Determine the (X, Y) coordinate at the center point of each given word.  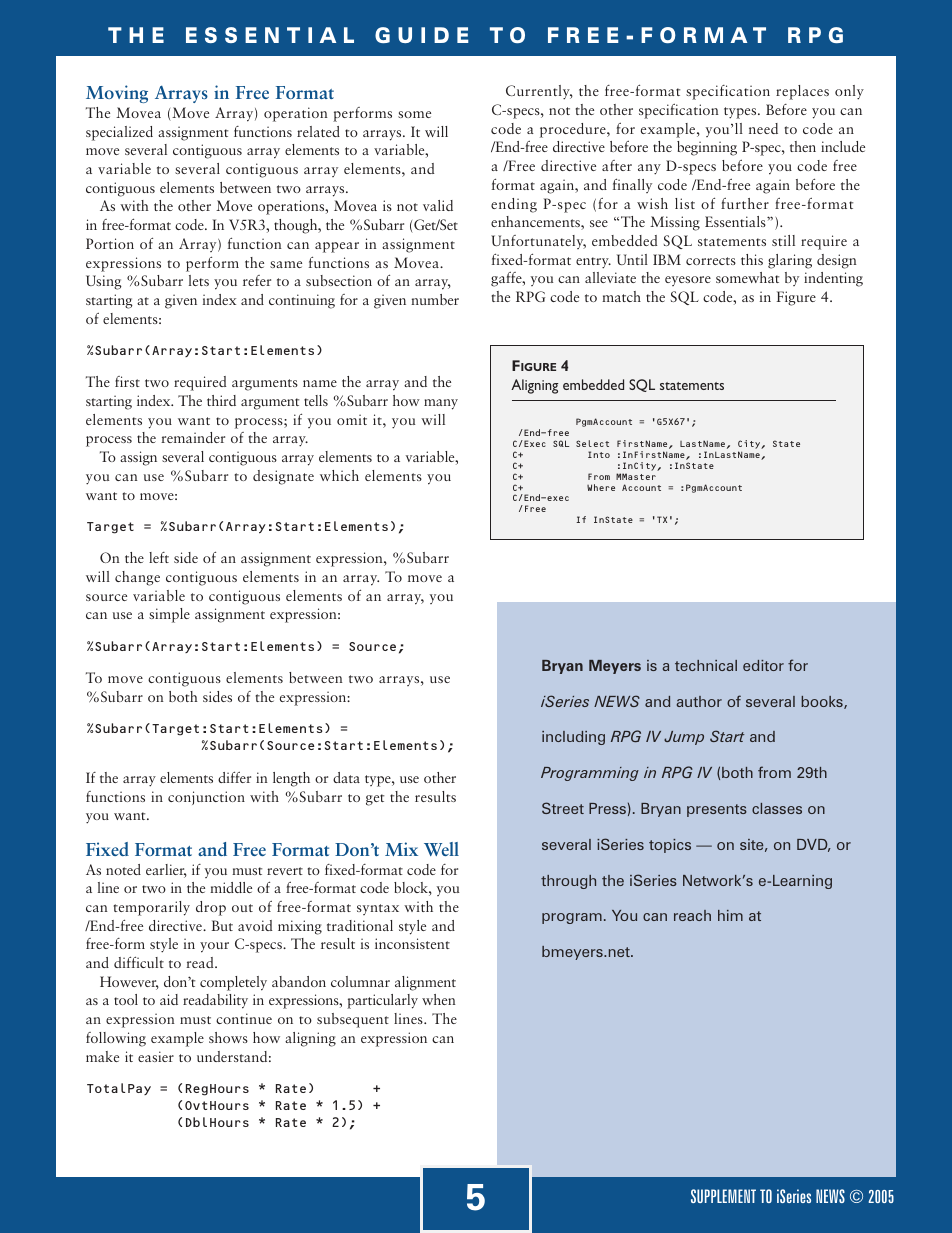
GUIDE (422, 35)
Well (441, 849)
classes (777, 808)
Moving (117, 94)
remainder (193, 437)
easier (156, 1056)
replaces (802, 92)
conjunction (206, 798)
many (441, 404)
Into (599, 454)
